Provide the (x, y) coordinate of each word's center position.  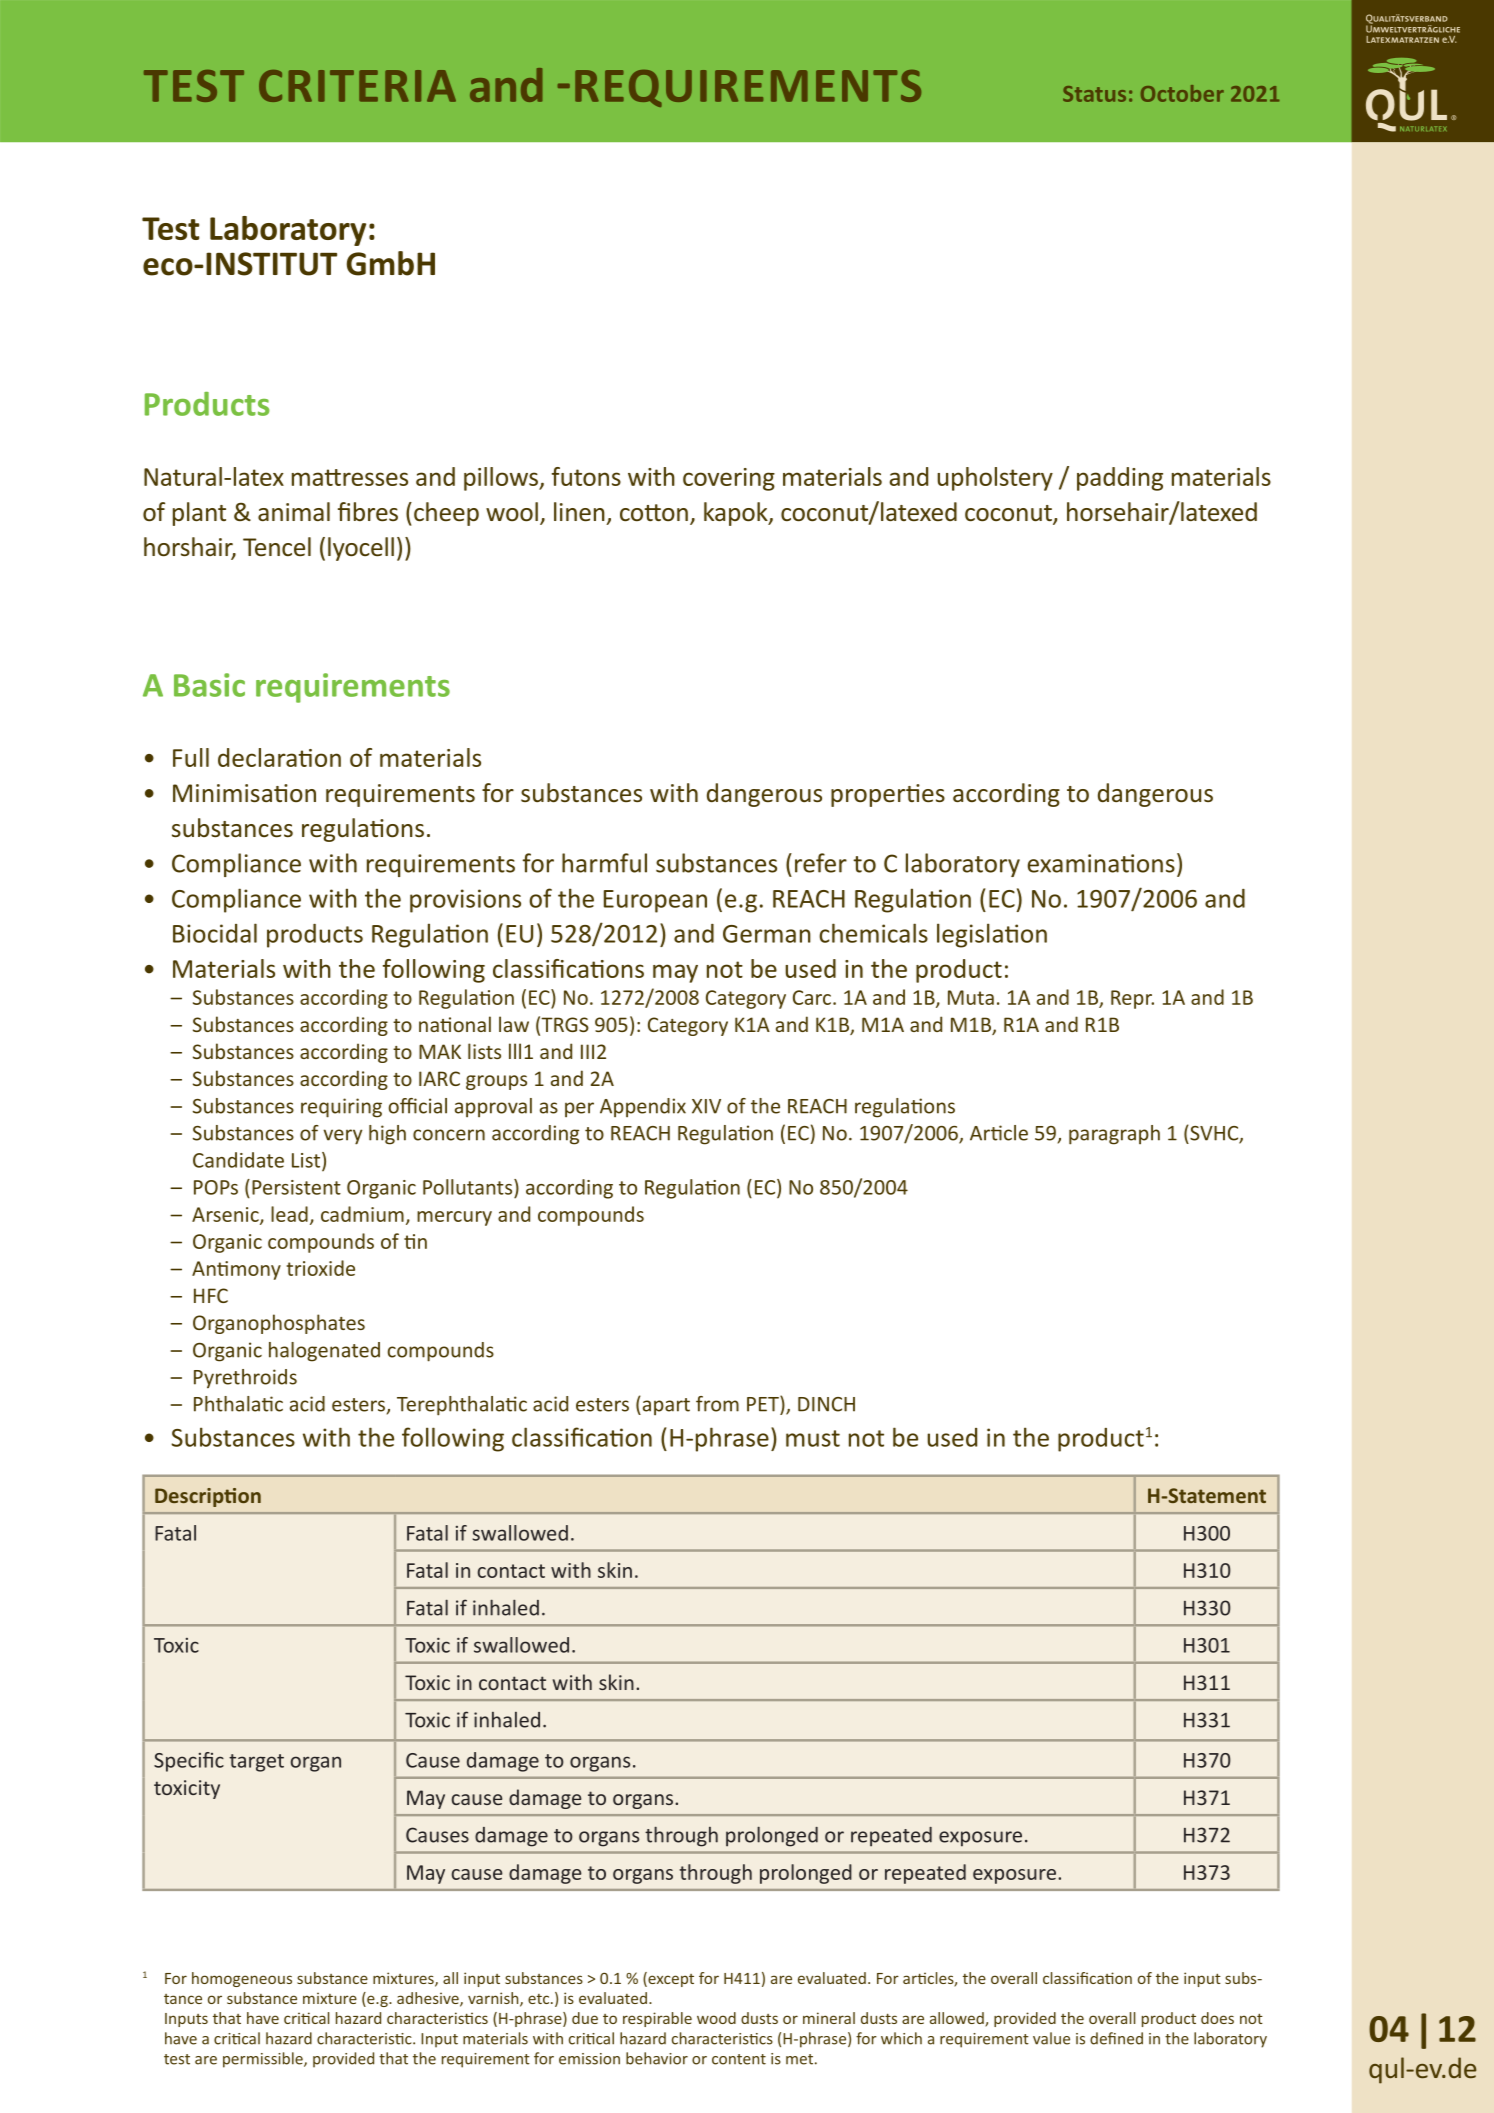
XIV (706, 1106)
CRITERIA (357, 86)
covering (729, 479)
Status (1094, 94)
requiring (341, 1108)
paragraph (1114, 1135)
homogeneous (242, 1979)
